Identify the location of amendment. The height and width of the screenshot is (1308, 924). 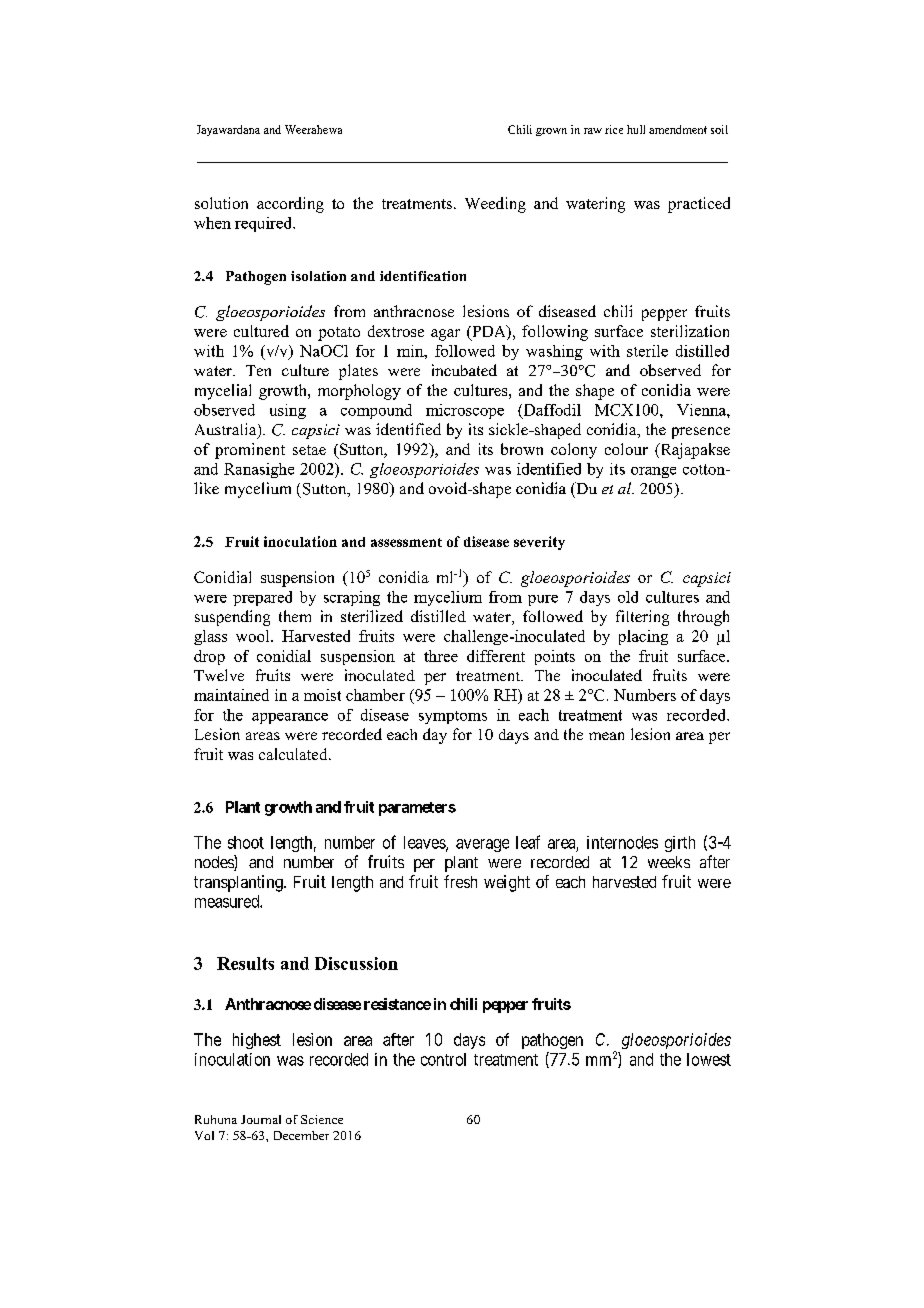
(678, 129).
